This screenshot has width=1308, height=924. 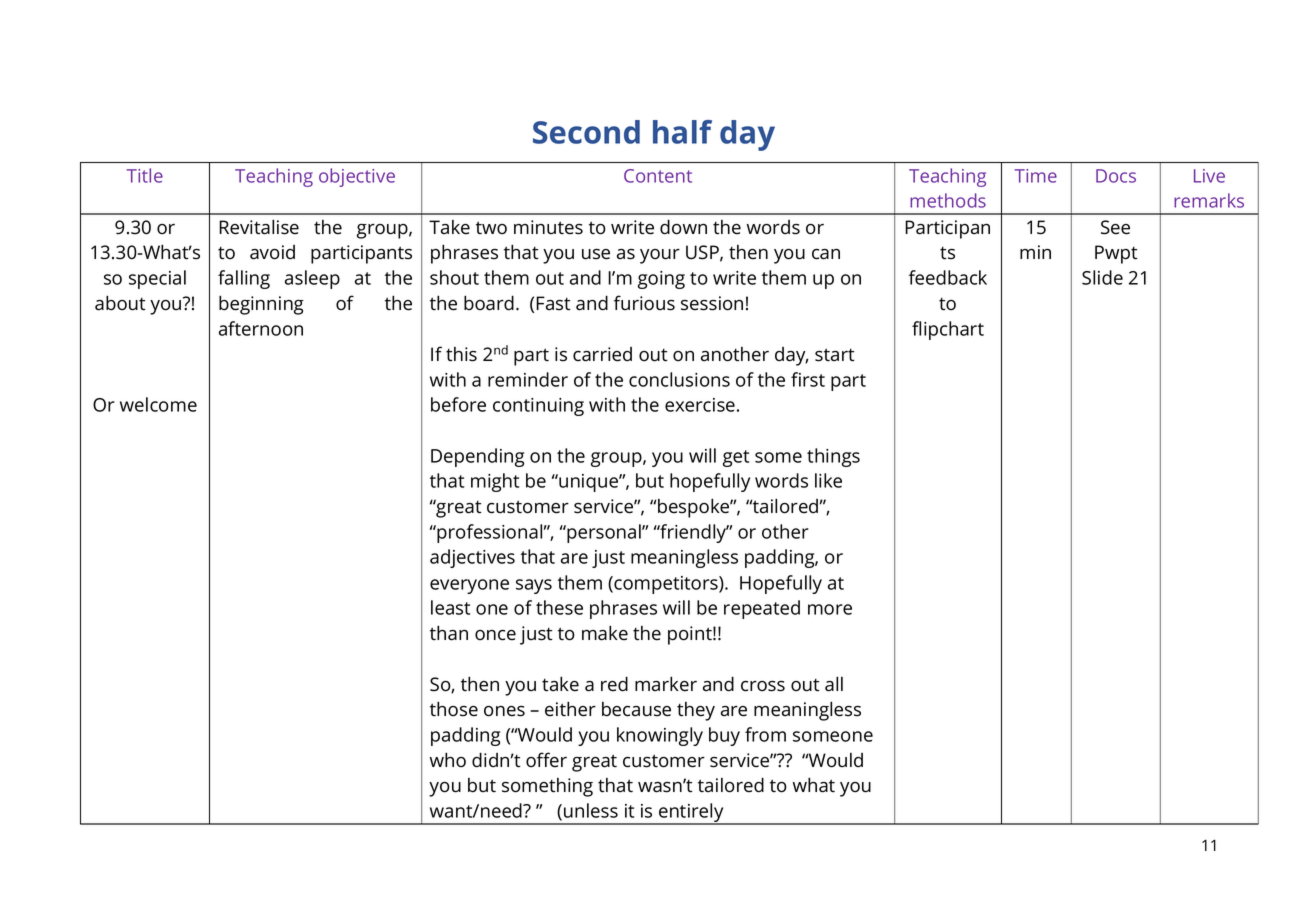 I want to click on half, so click(x=682, y=132).
